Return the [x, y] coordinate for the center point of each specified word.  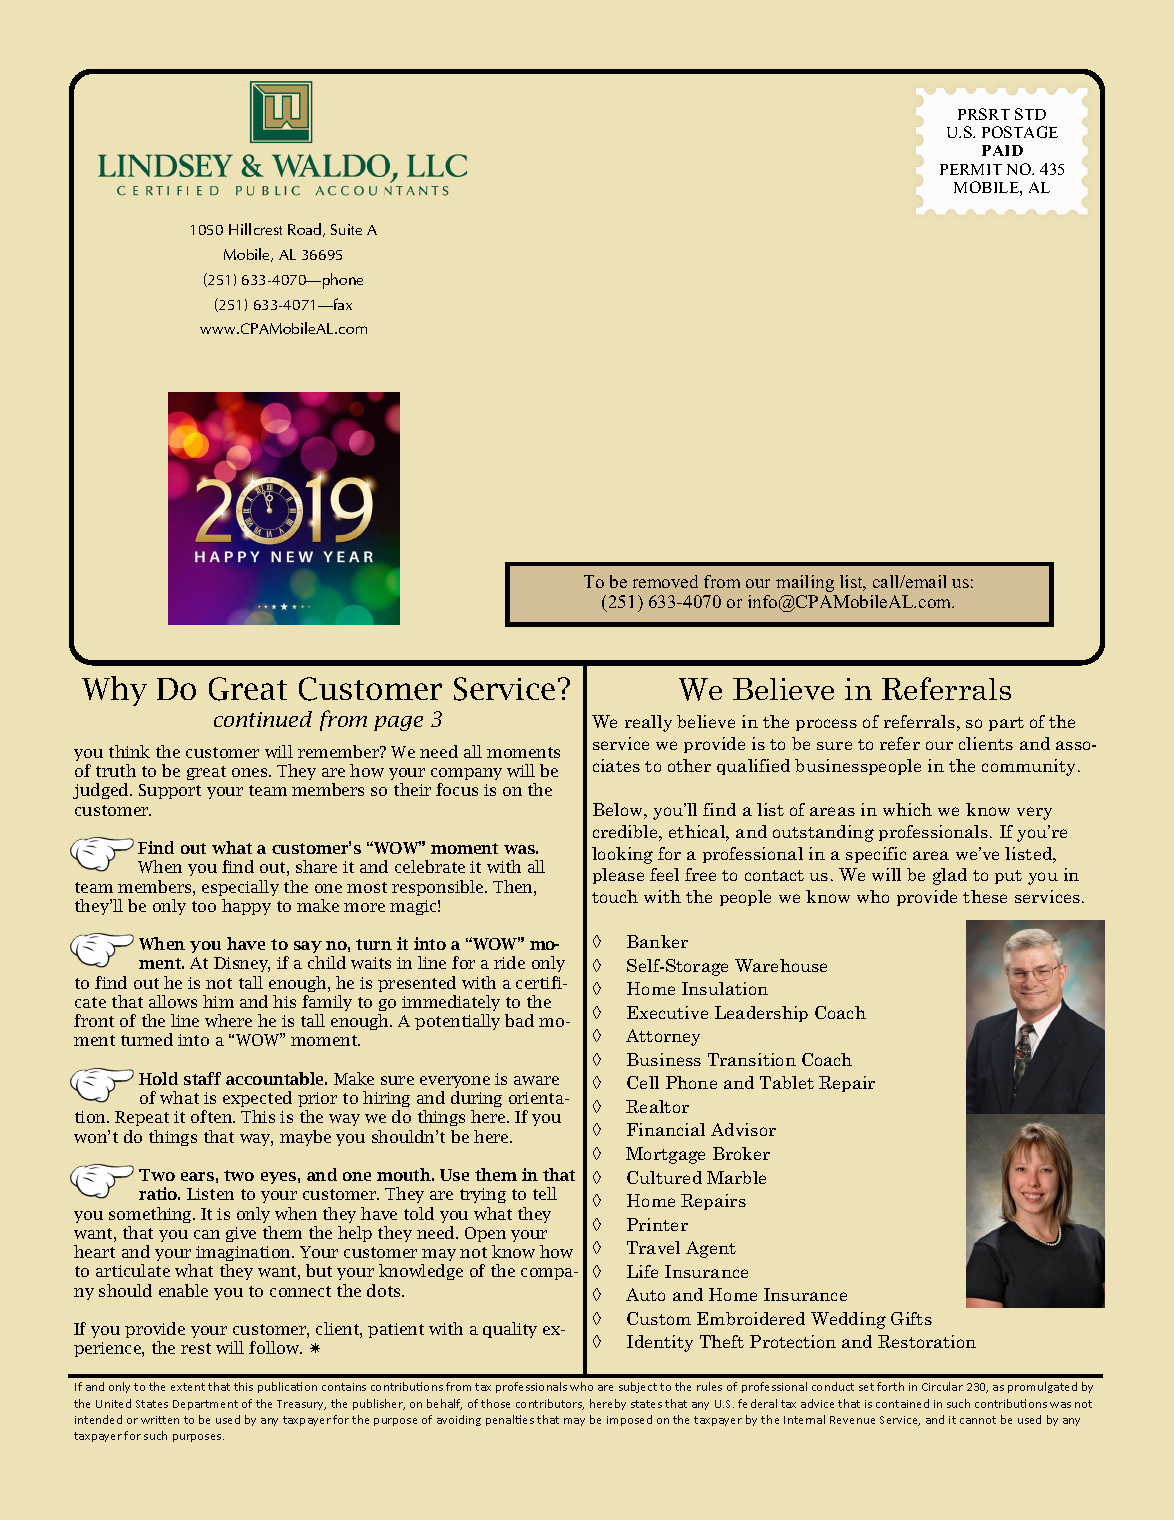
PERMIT [971, 169]
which [907, 809]
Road [306, 230]
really [648, 723]
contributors [550, 1404]
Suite [346, 229]
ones [251, 772]
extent [188, 1387]
